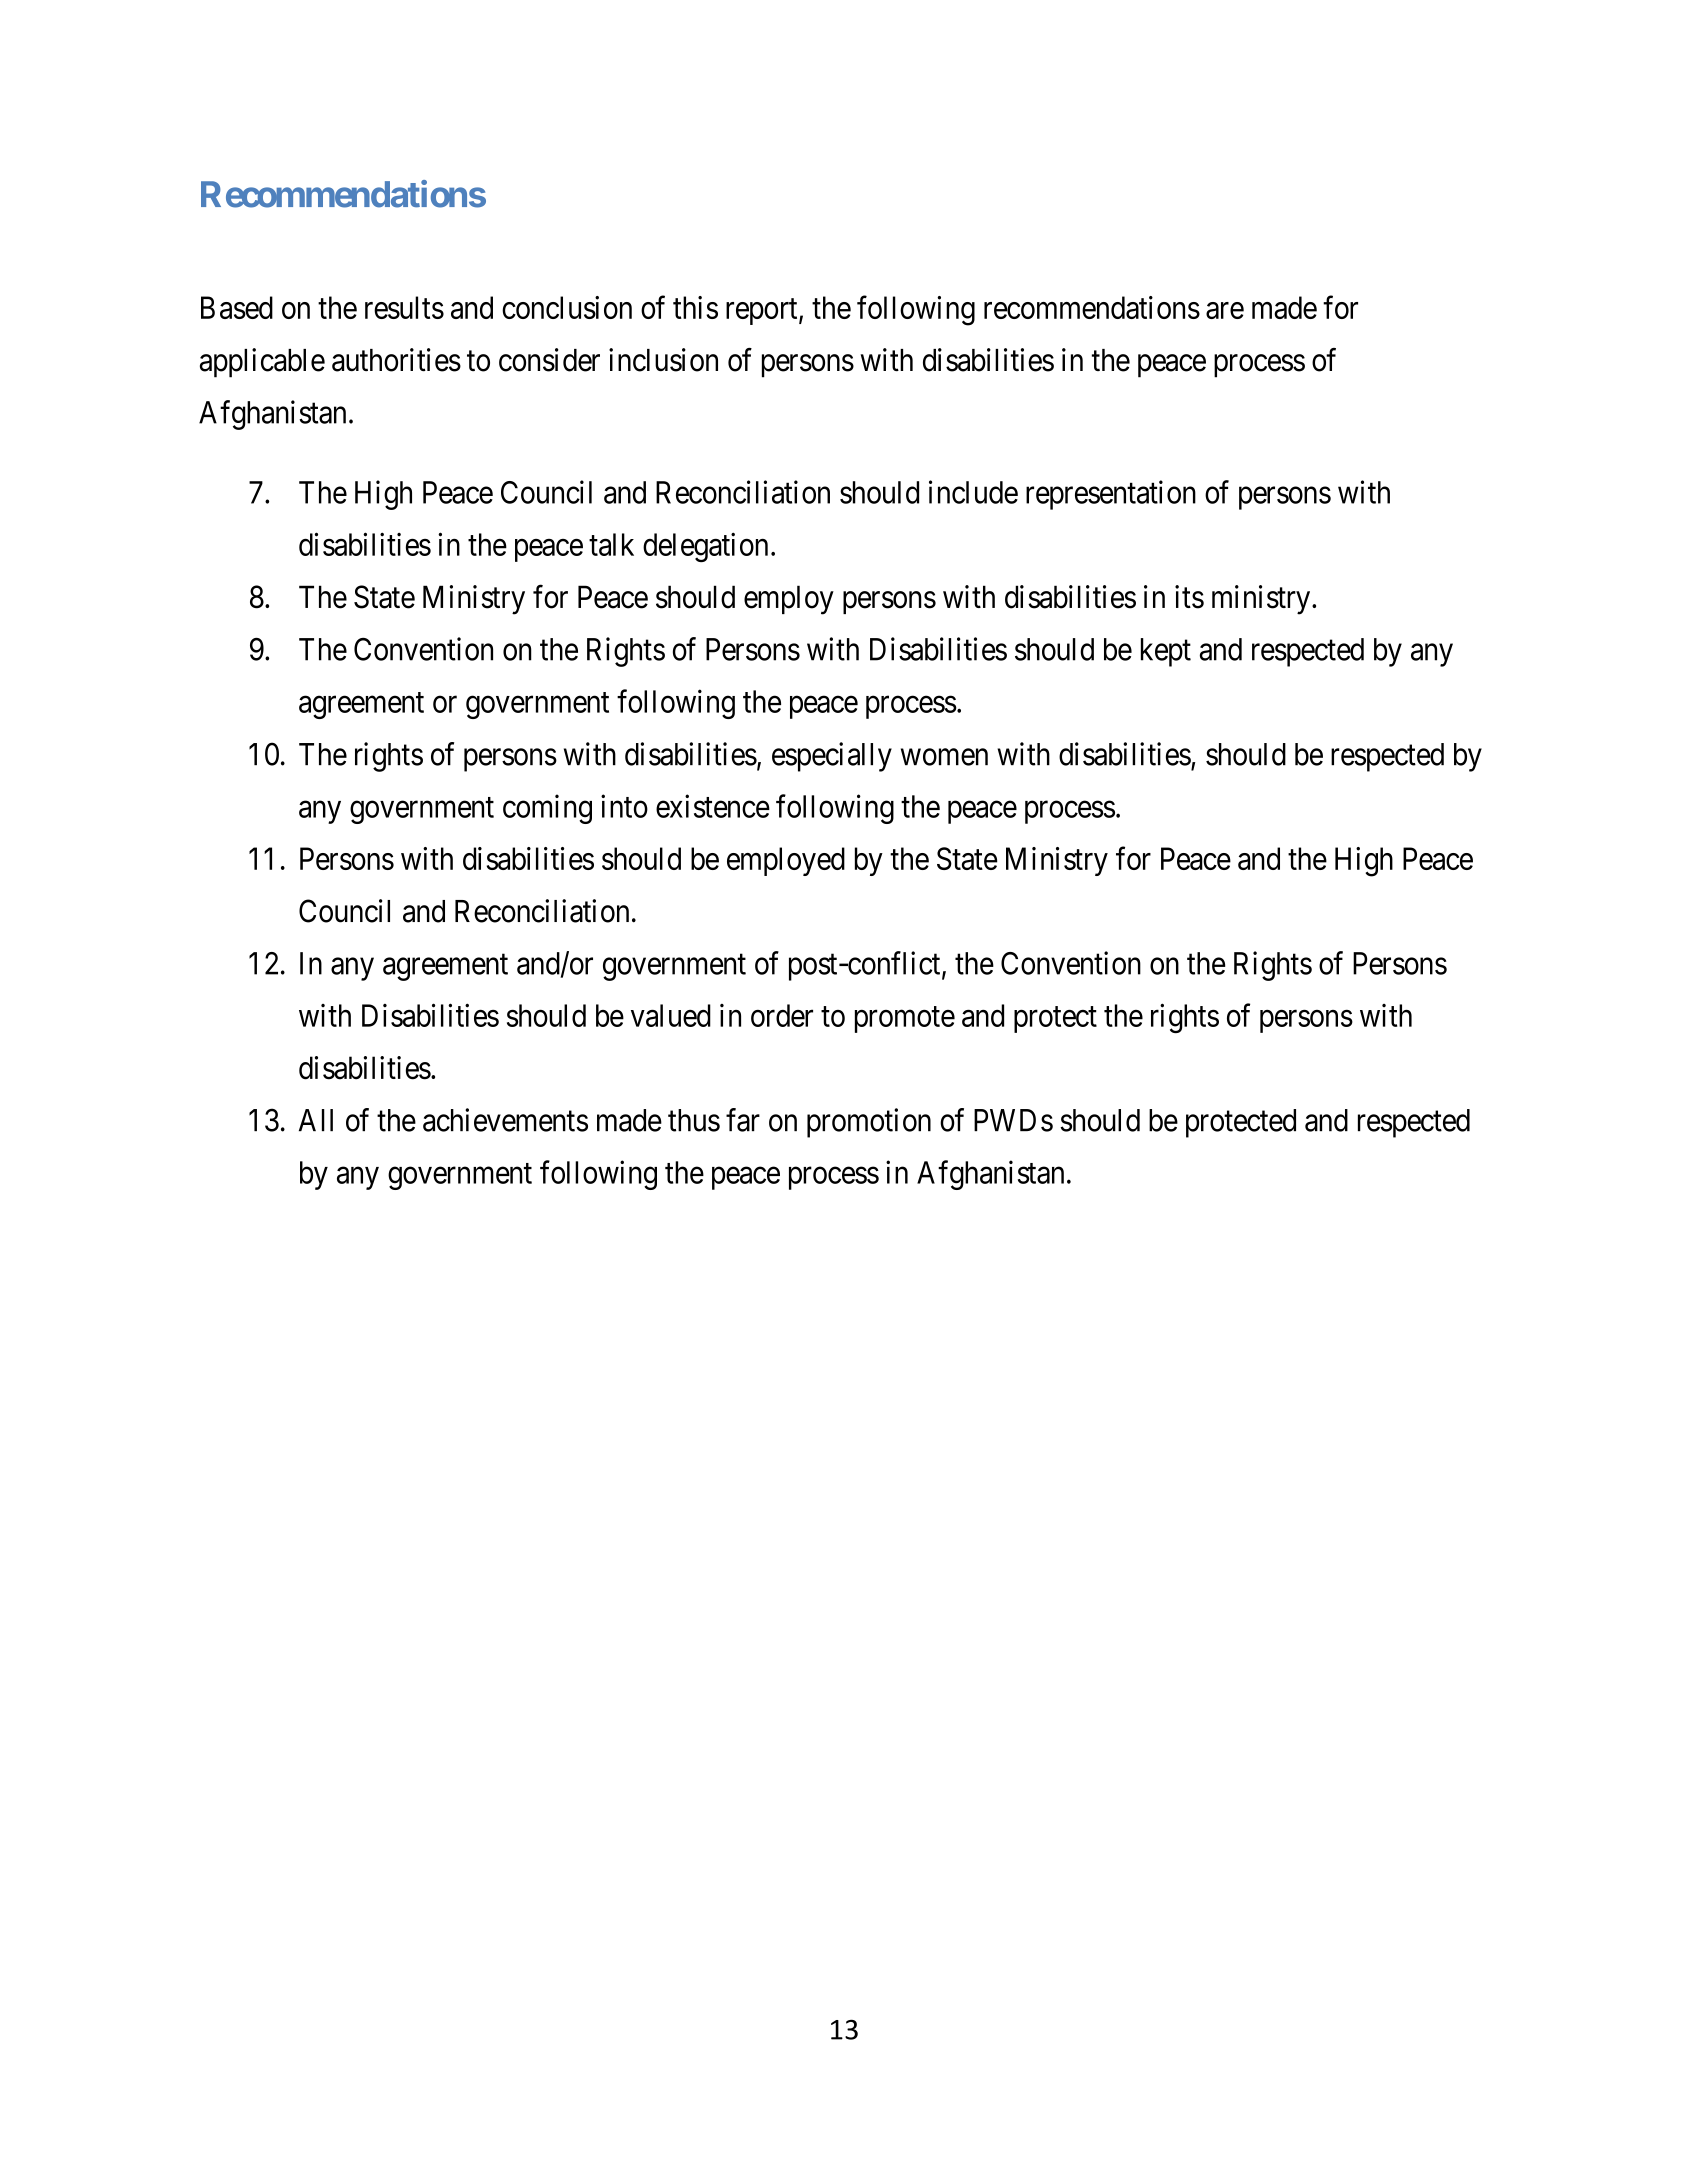 Image resolution: width=1688 pixels, height=2184 pixels. I want to click on coming, so click(547, 809).
